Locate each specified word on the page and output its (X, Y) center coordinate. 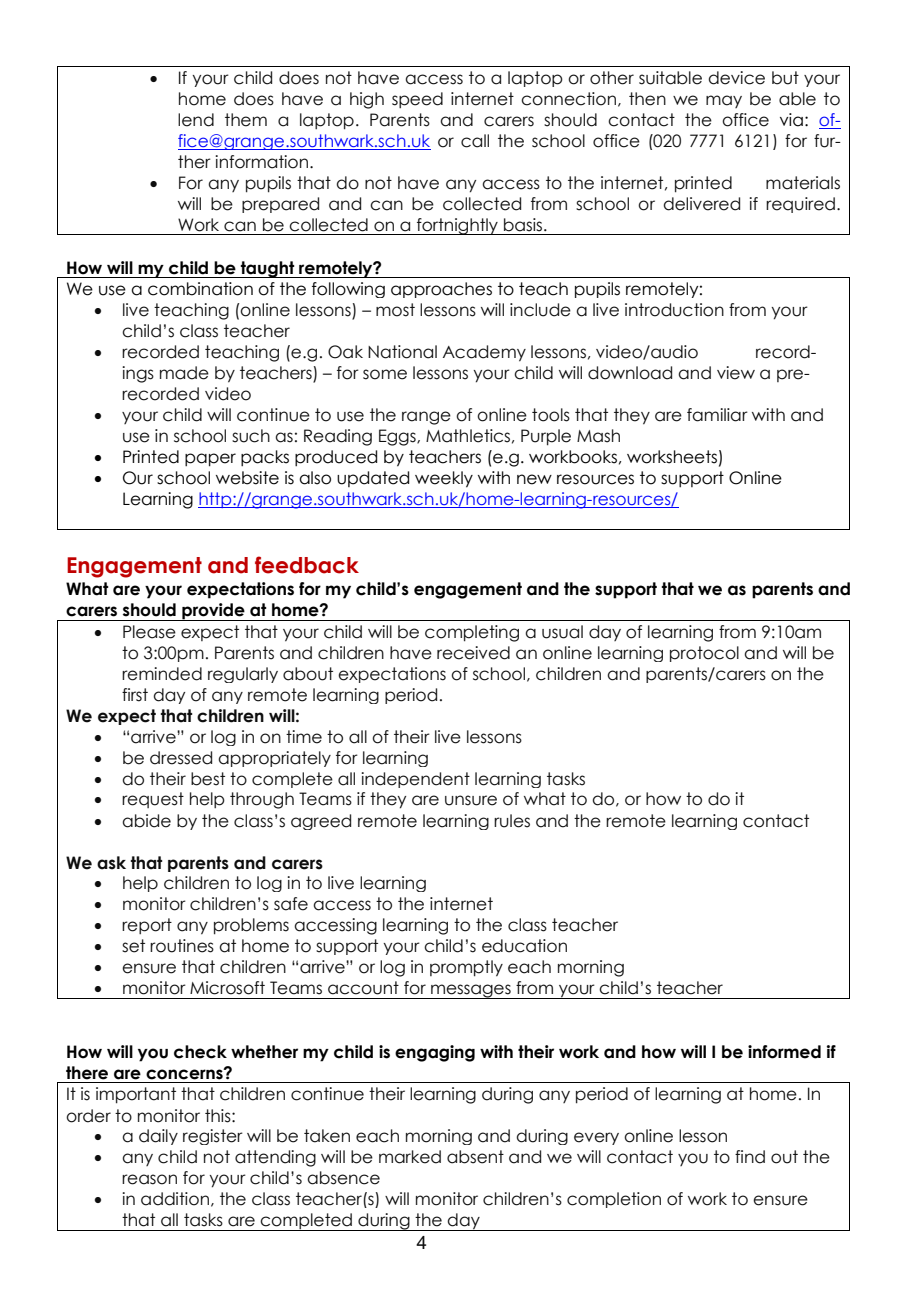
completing (472, 633)
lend (196, 120)
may (724, 101)
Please (149, 632)
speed (417, 100)
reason (149, 1179)
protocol (704, 654)
